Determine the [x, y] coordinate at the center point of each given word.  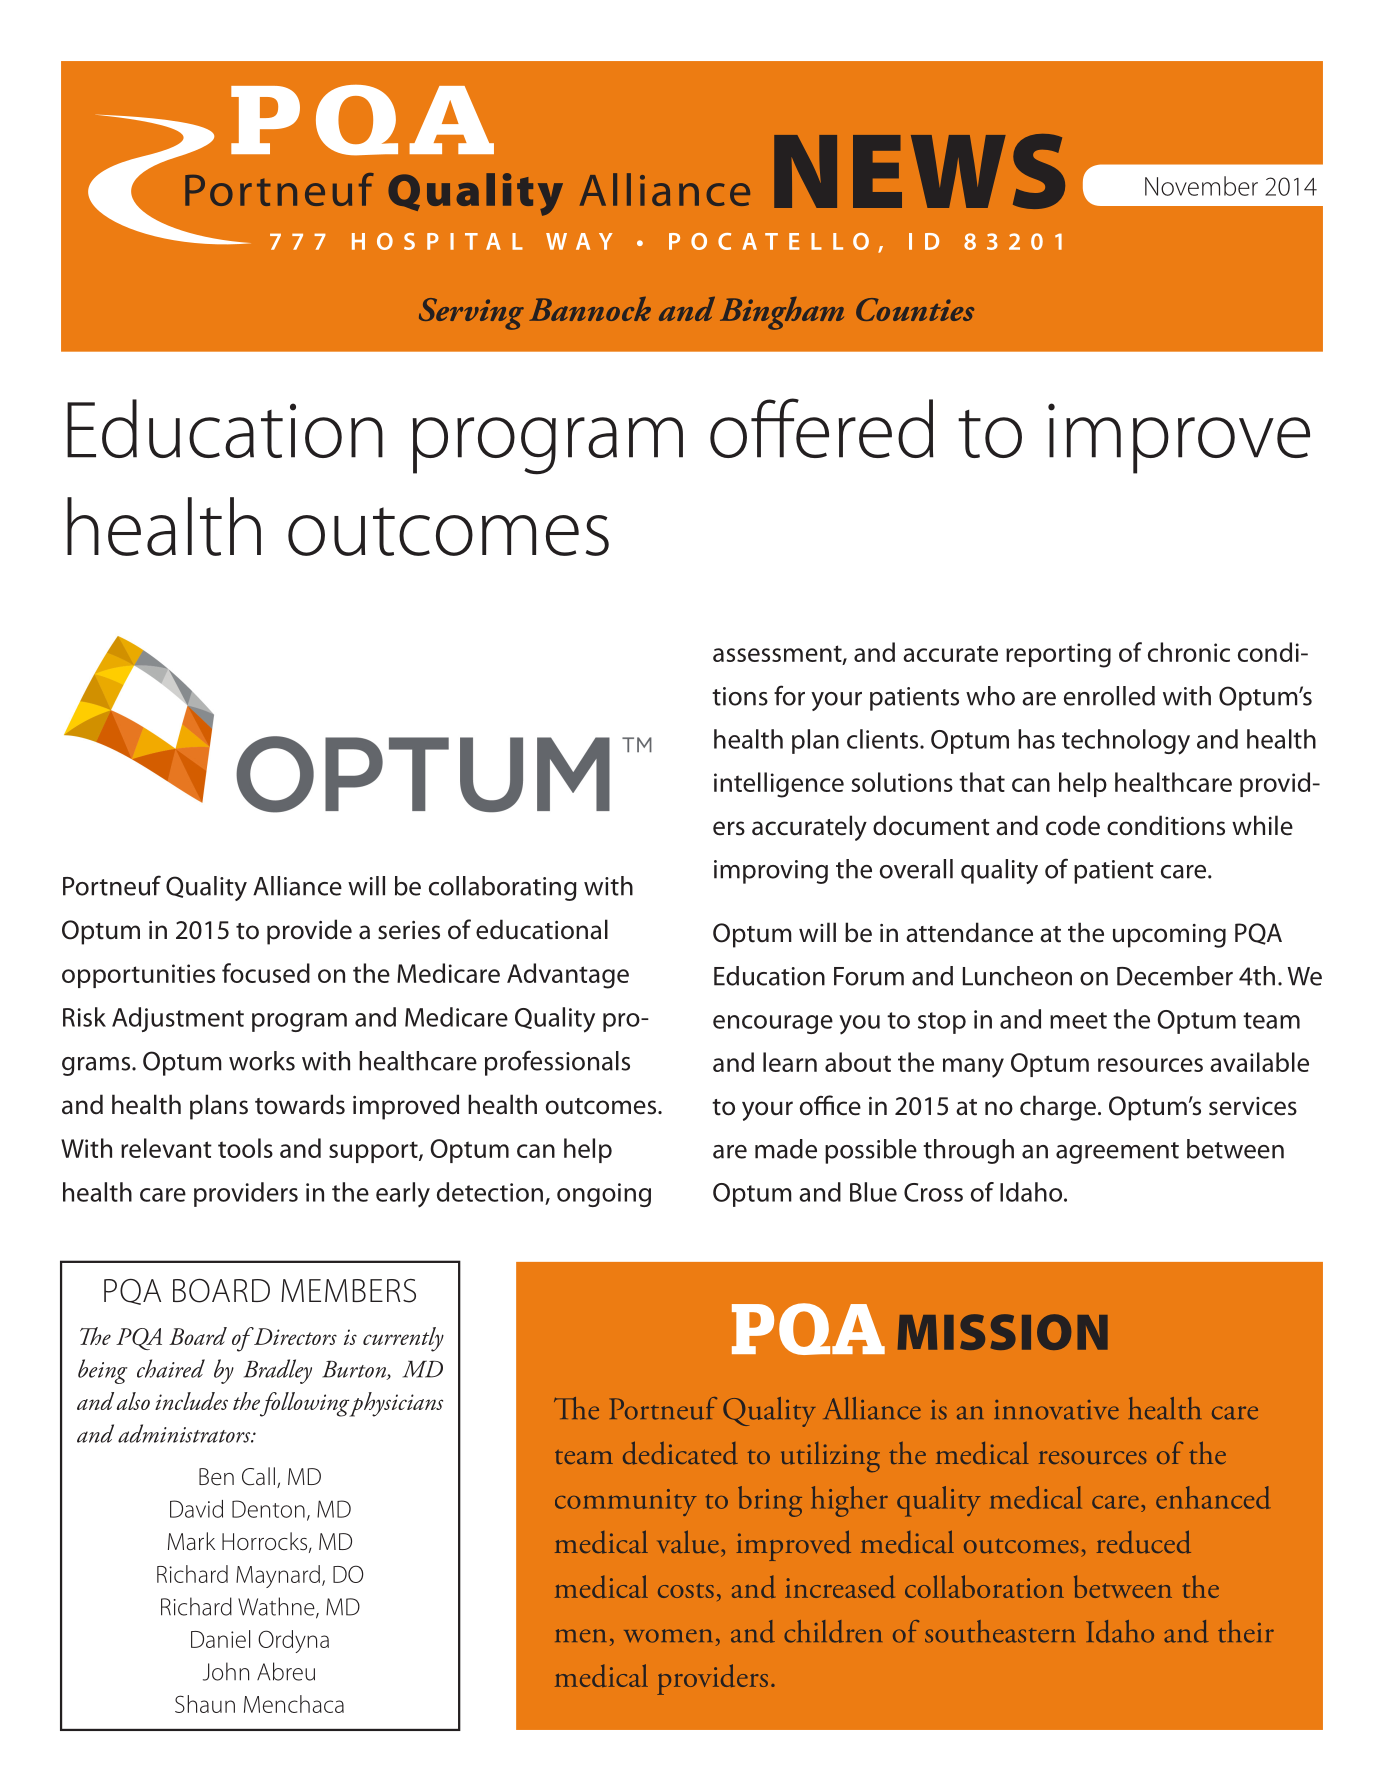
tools [245, 1148]
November [1201, 186]
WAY [579, 241]
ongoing [604, 1195]
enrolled [1109, 696]
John [226, 1671]
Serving [471, 314]
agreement [1117, 1153]
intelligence [779, 785]
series [409, 930]
